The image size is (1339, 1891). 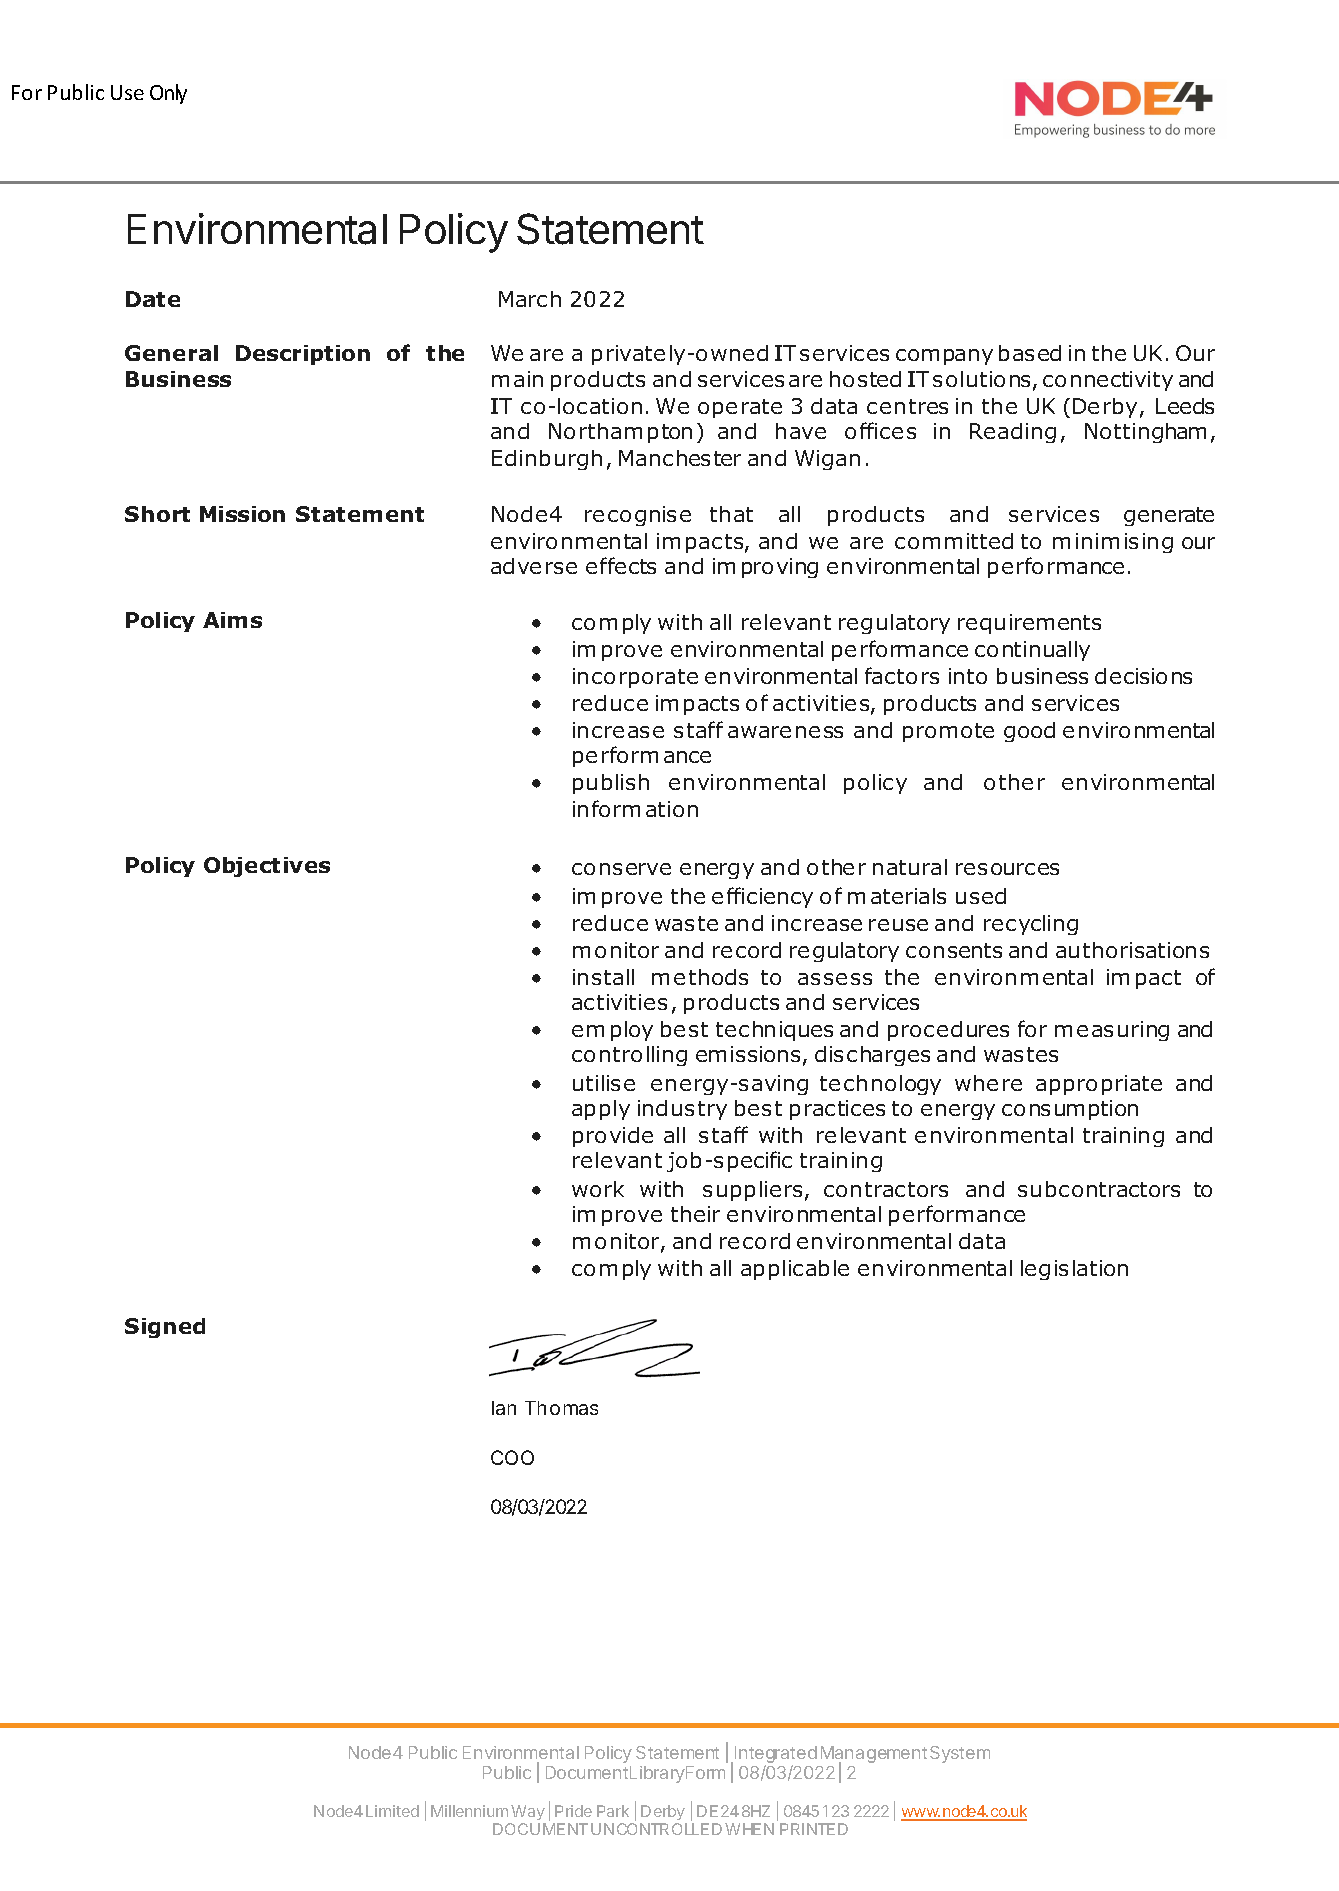 What do you see at coordinates (168, 94) in the page?
I see `Only` at bounding box center [168, 94].
